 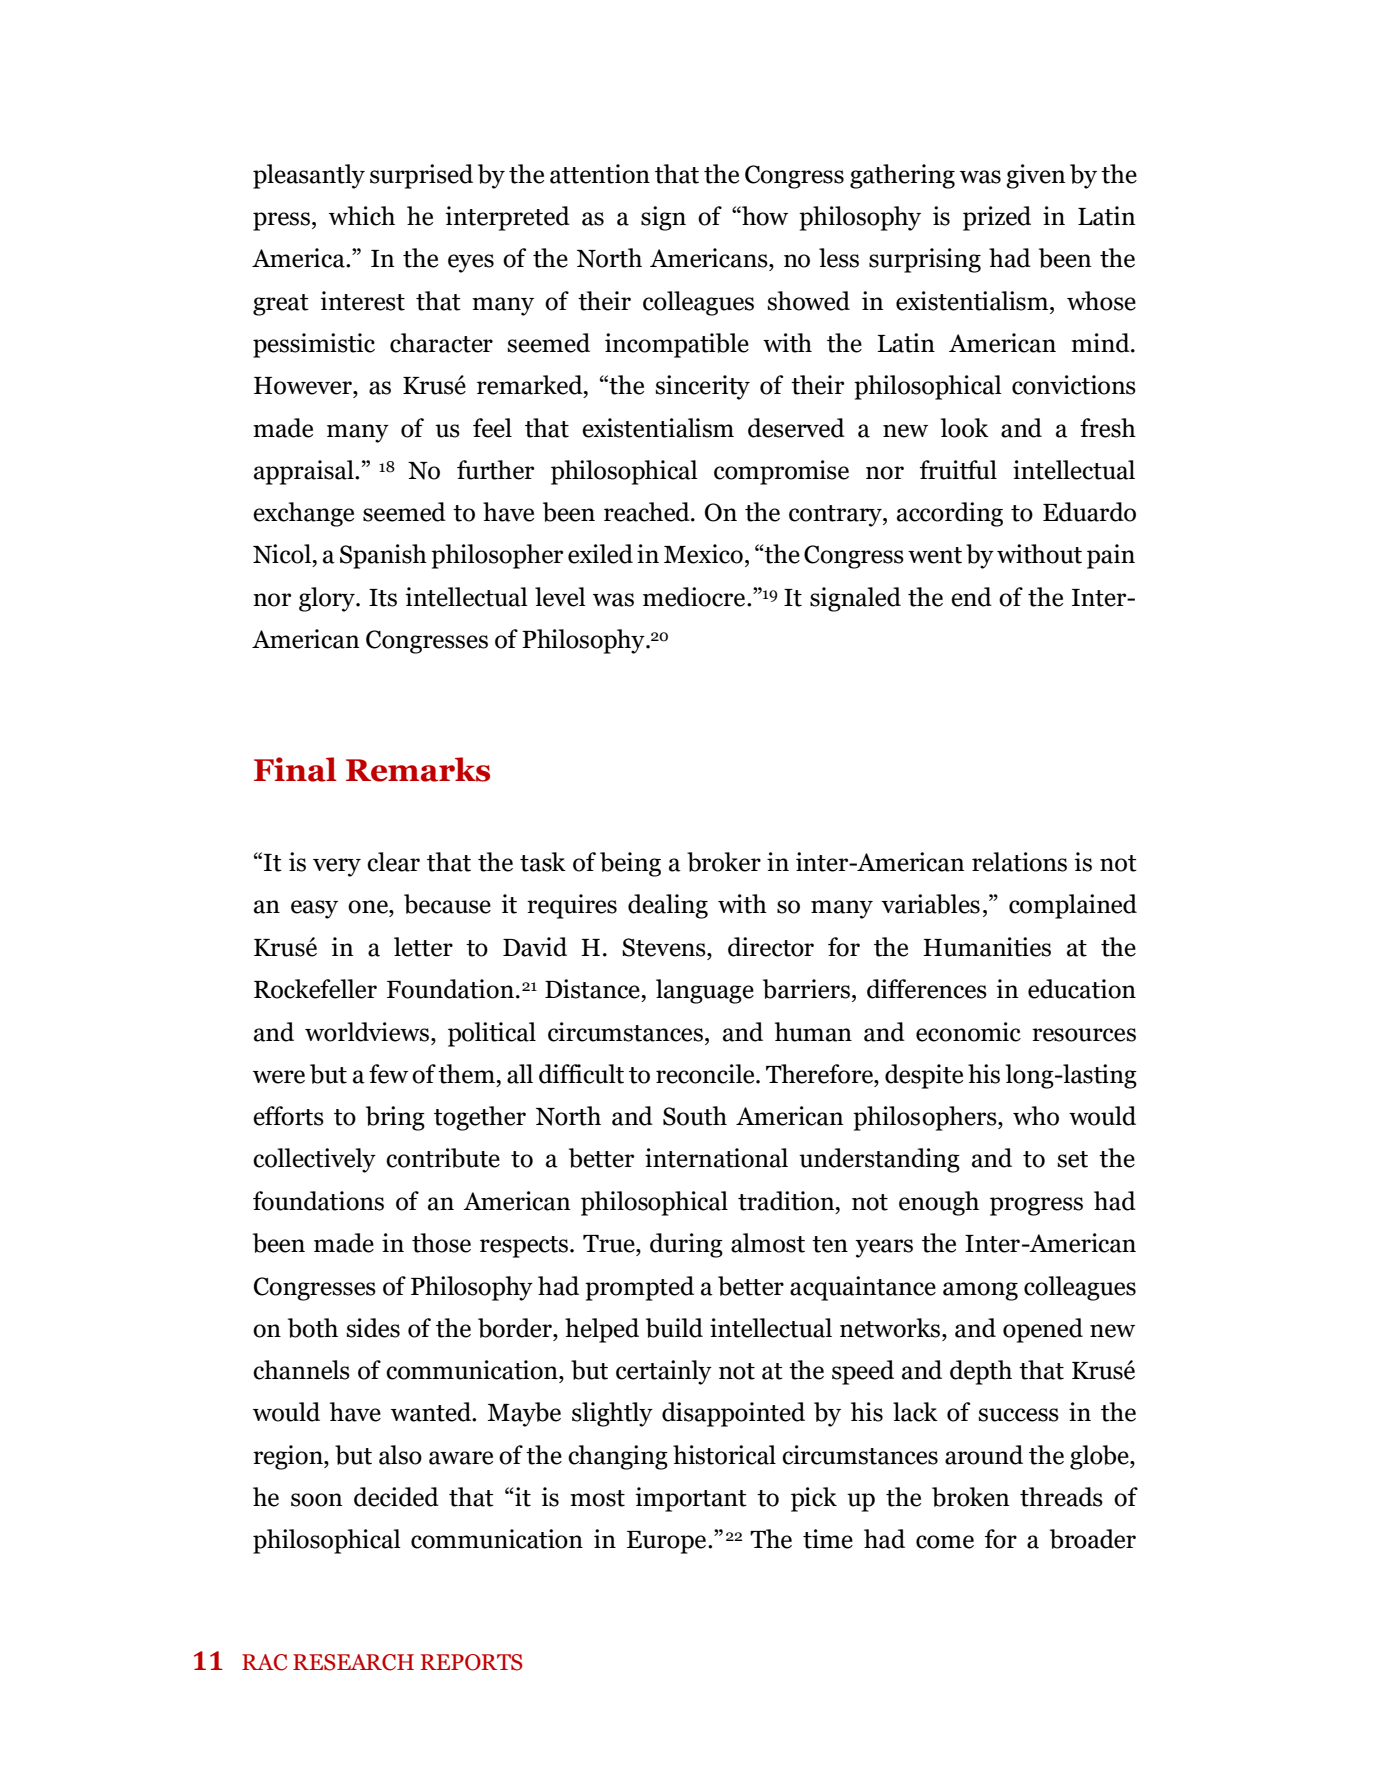 What do you see at coordinates (383, 598) in the screenshot?
I see `Its` at bounding box center [383, 598].
